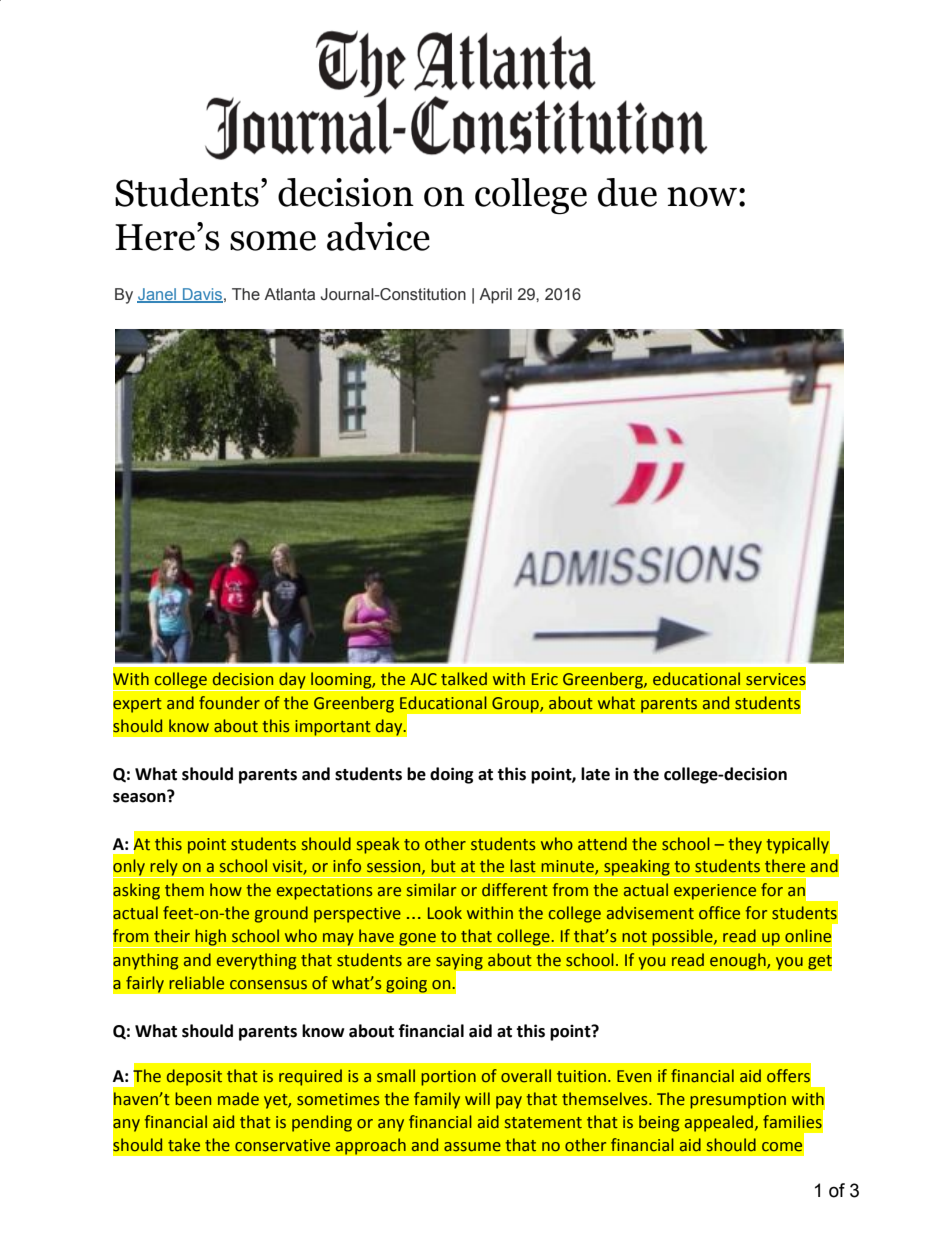 Image resolution: width=952 pixels, height=1233 pixels. Describe the element at coordinates (545, 679) in the screenshot. I see `Eric` at that location.
